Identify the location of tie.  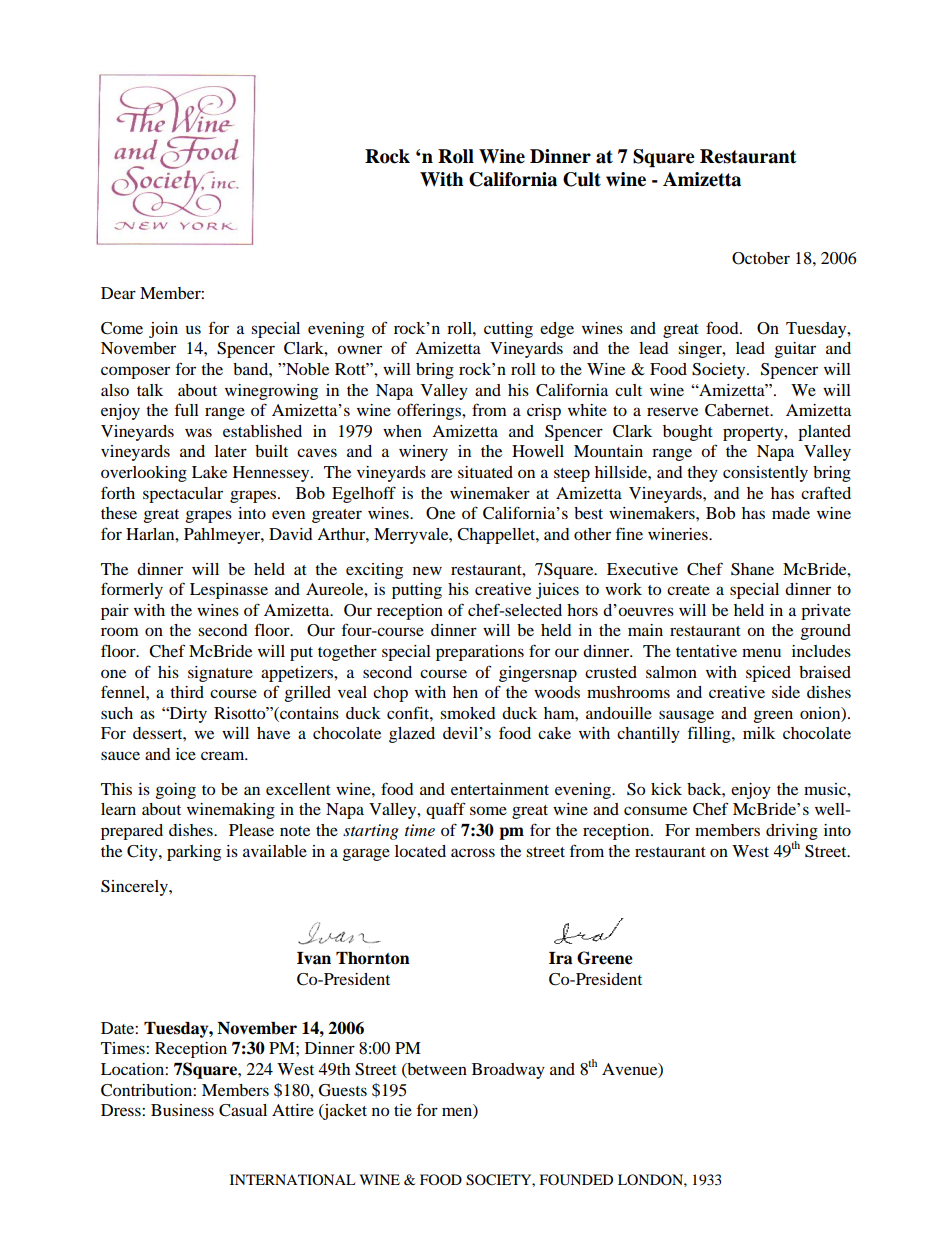
(403, 1110).
